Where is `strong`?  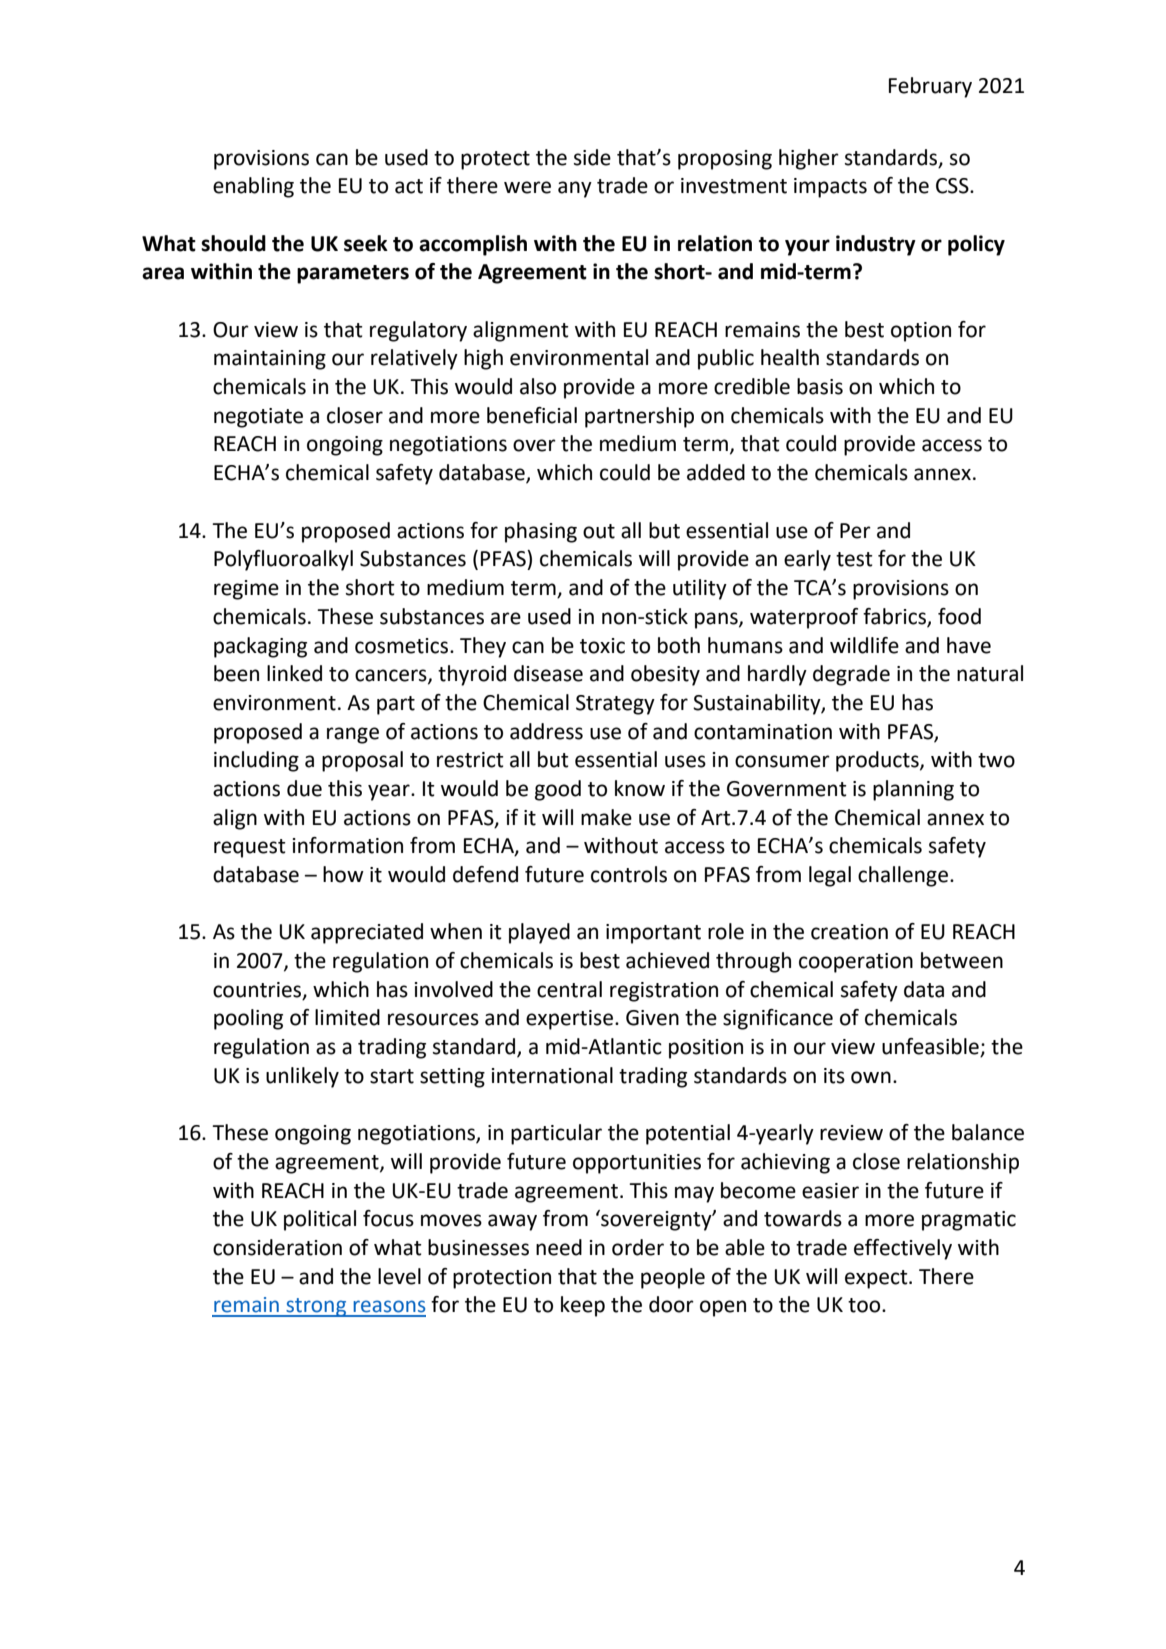 strong is located at coordinates (316, 1307).
